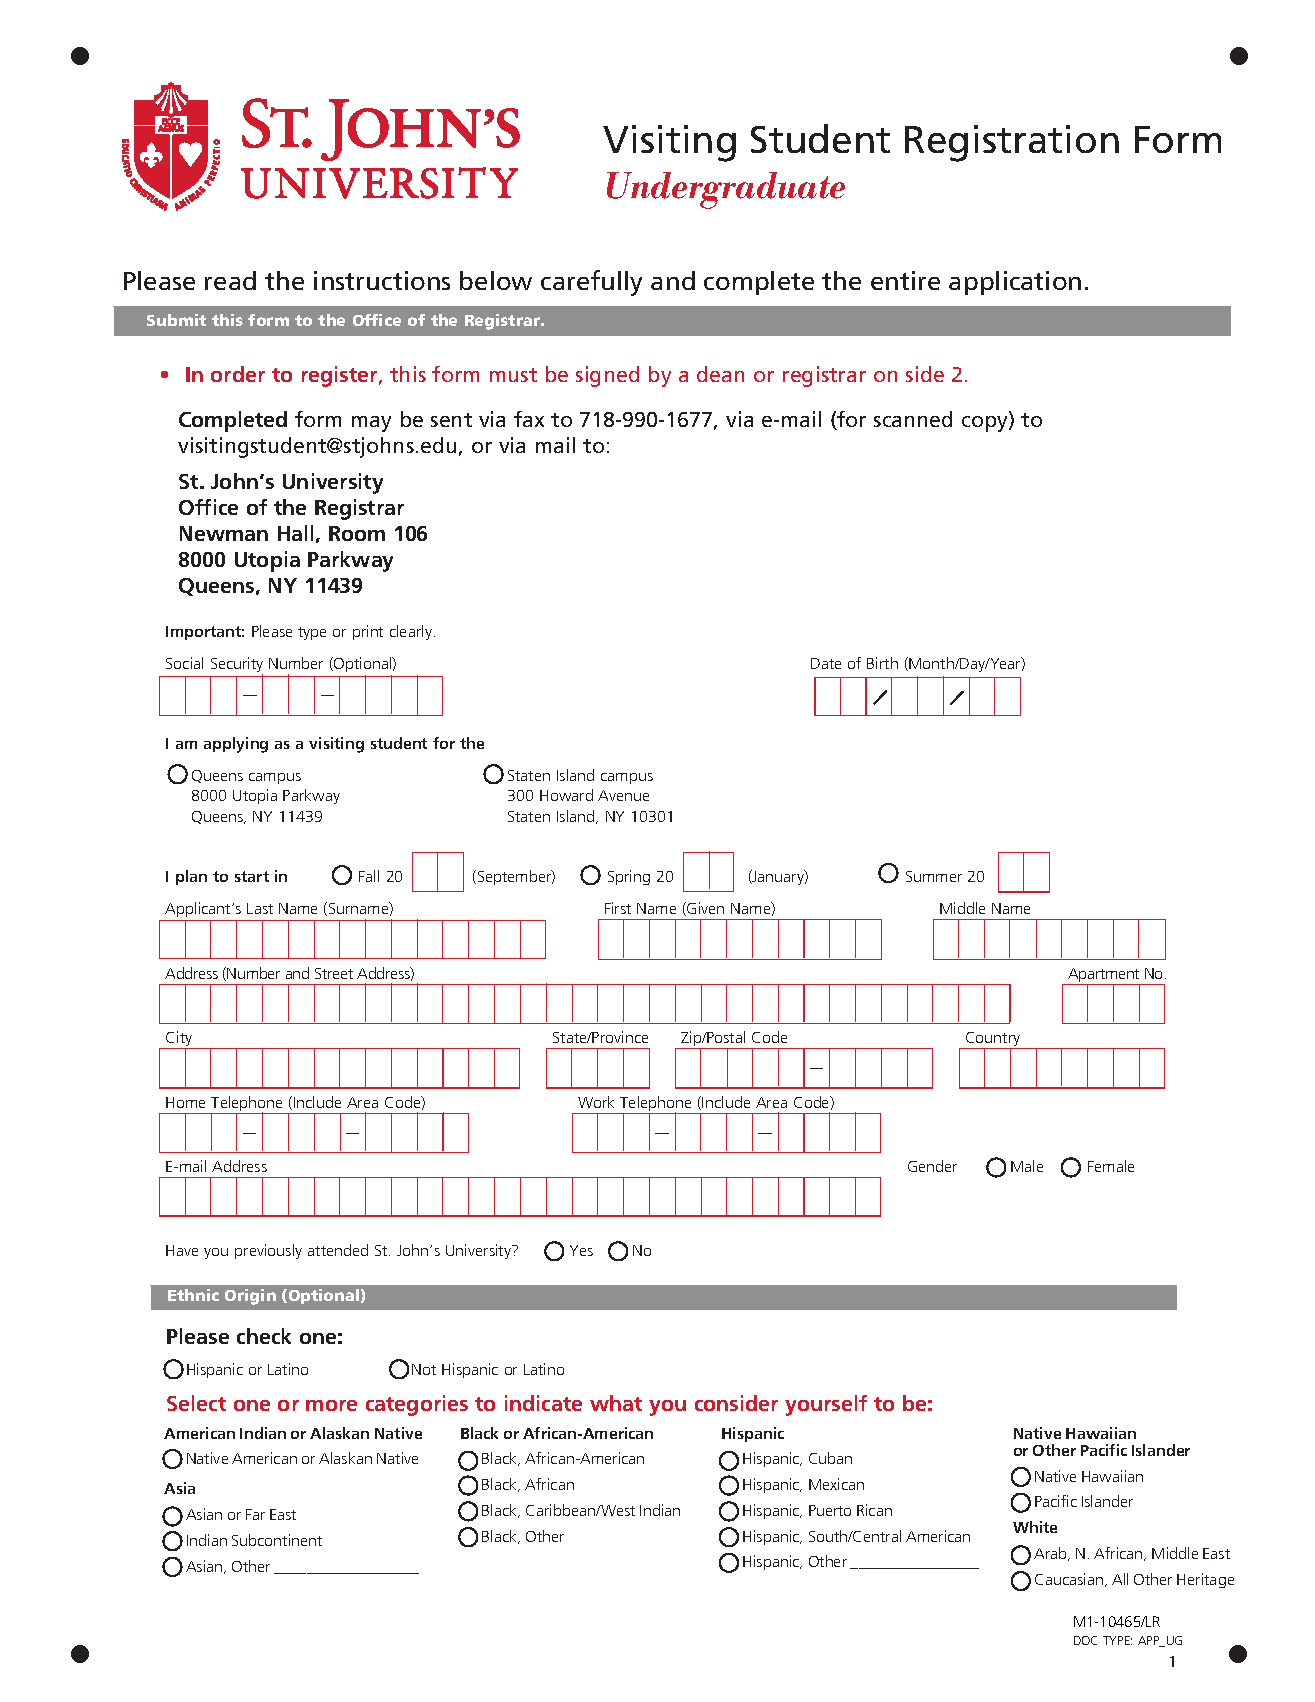  Describe the element at coordinates (277, 1540) in the image. I see `Subcontinent` at that location.
